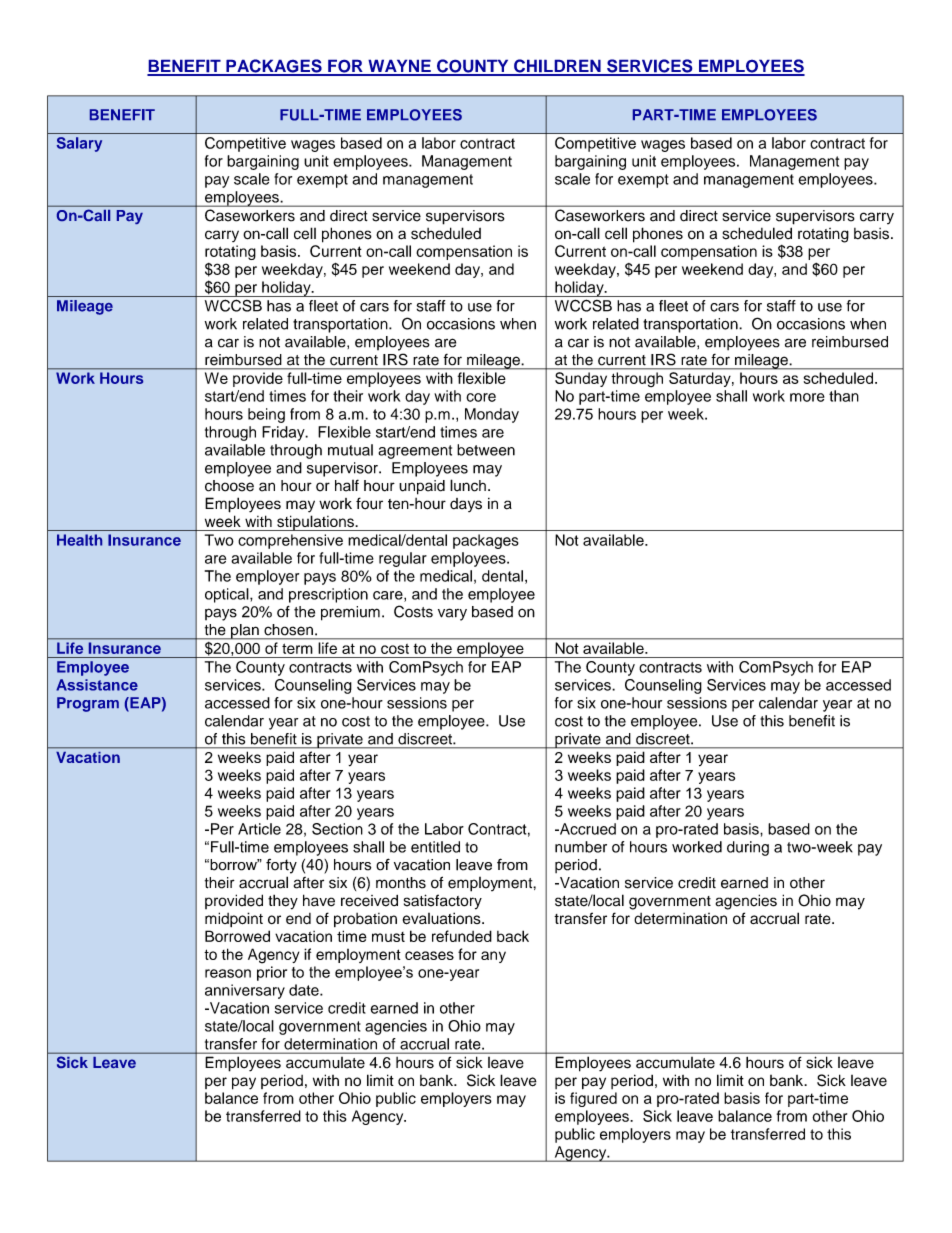 The height and width of the image is (1233, 952). I want to click on any, so click(493, 957).
